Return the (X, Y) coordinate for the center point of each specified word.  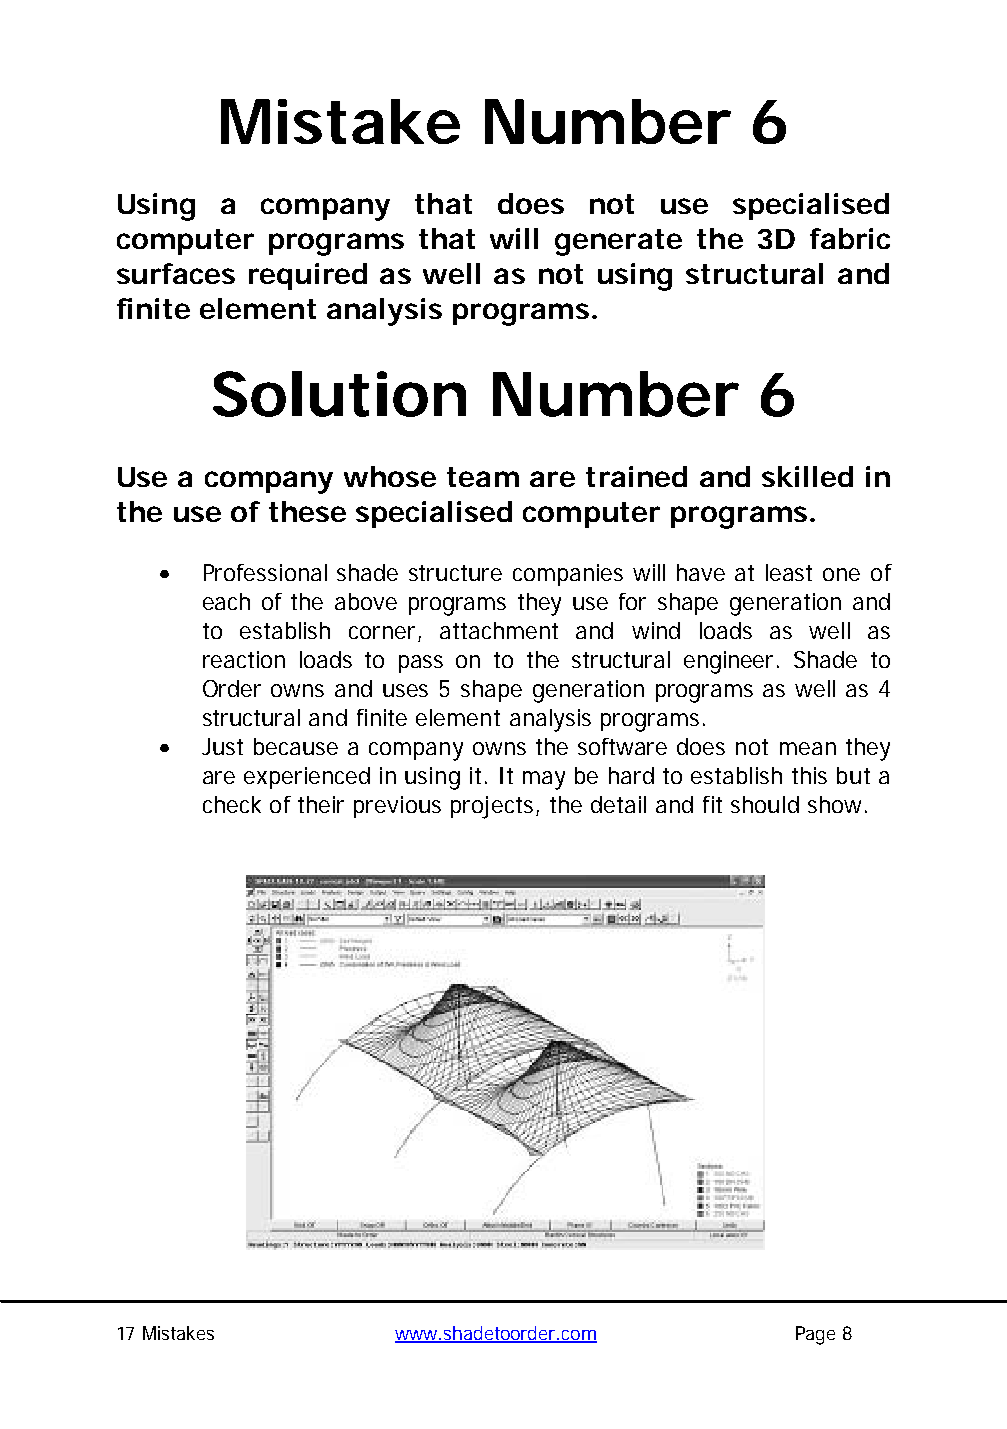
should (765, 804)
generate (618, 242)
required (308, 276)
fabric (850, 238)
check (232, 804)
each (226, 601)
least (789, 572)
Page (815, 1335)
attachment (499, 630)
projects (495, 807)
